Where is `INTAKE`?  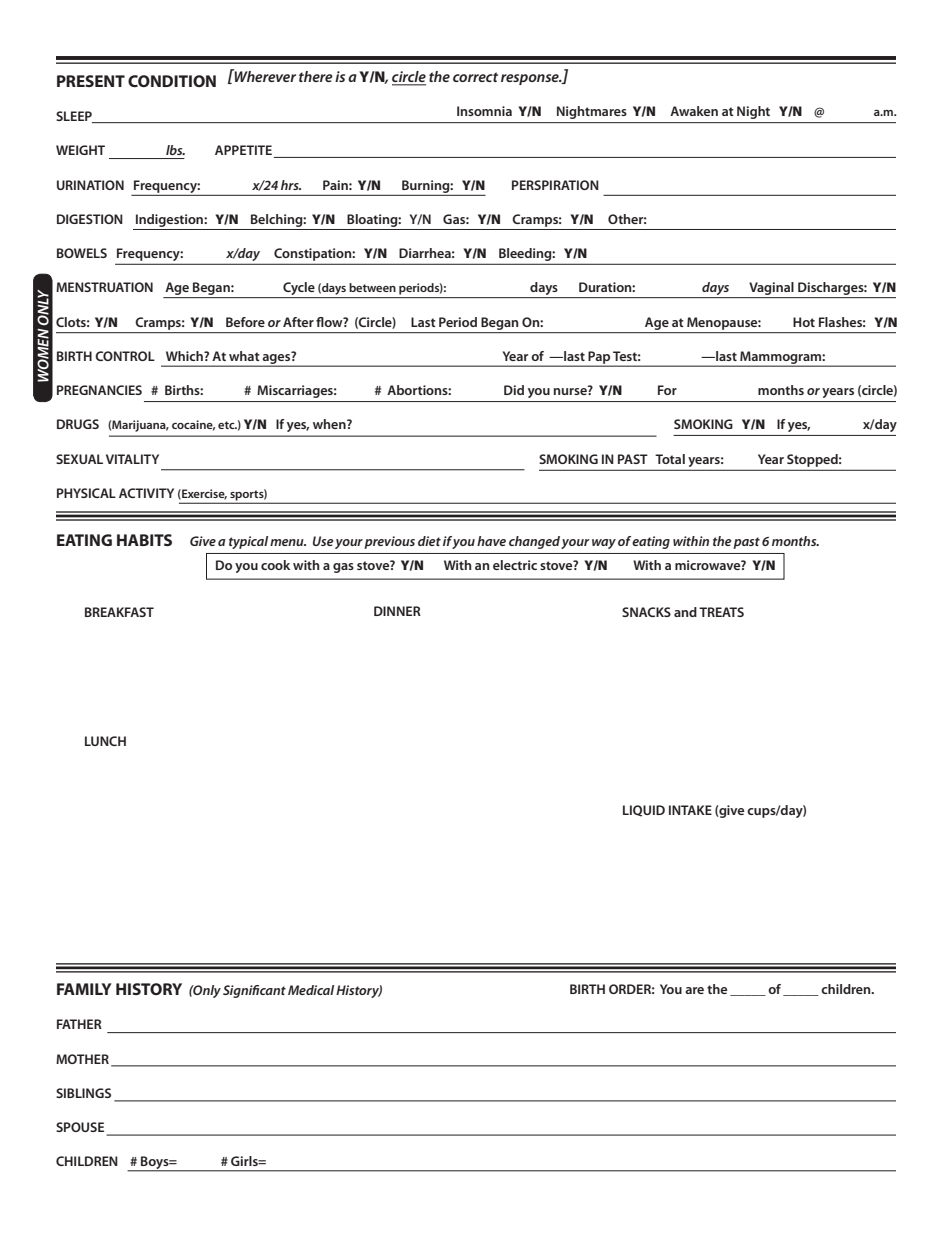
INTAKE is located at coordinates (690, 810).
